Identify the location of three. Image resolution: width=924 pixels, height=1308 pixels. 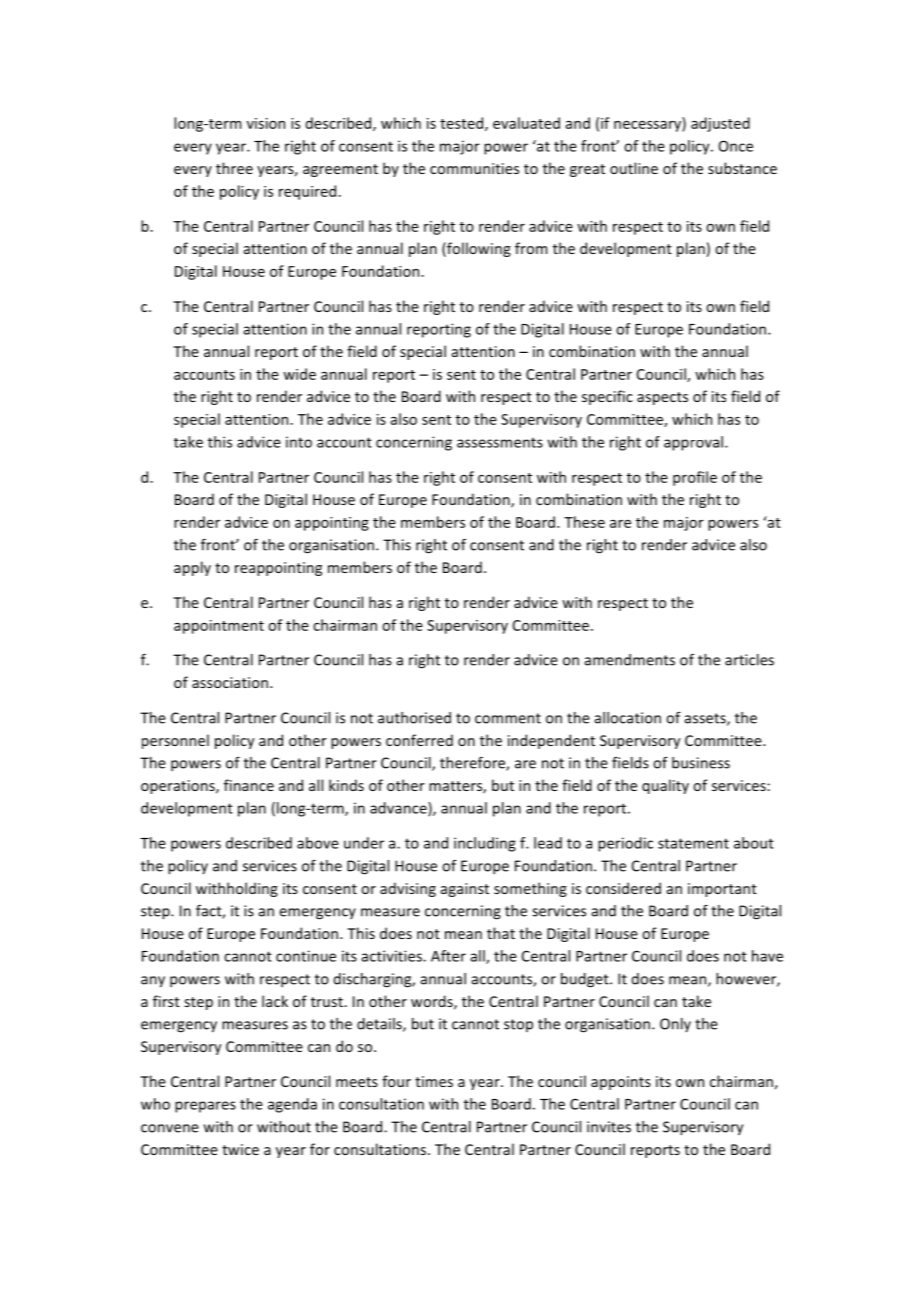
(234, 168).
